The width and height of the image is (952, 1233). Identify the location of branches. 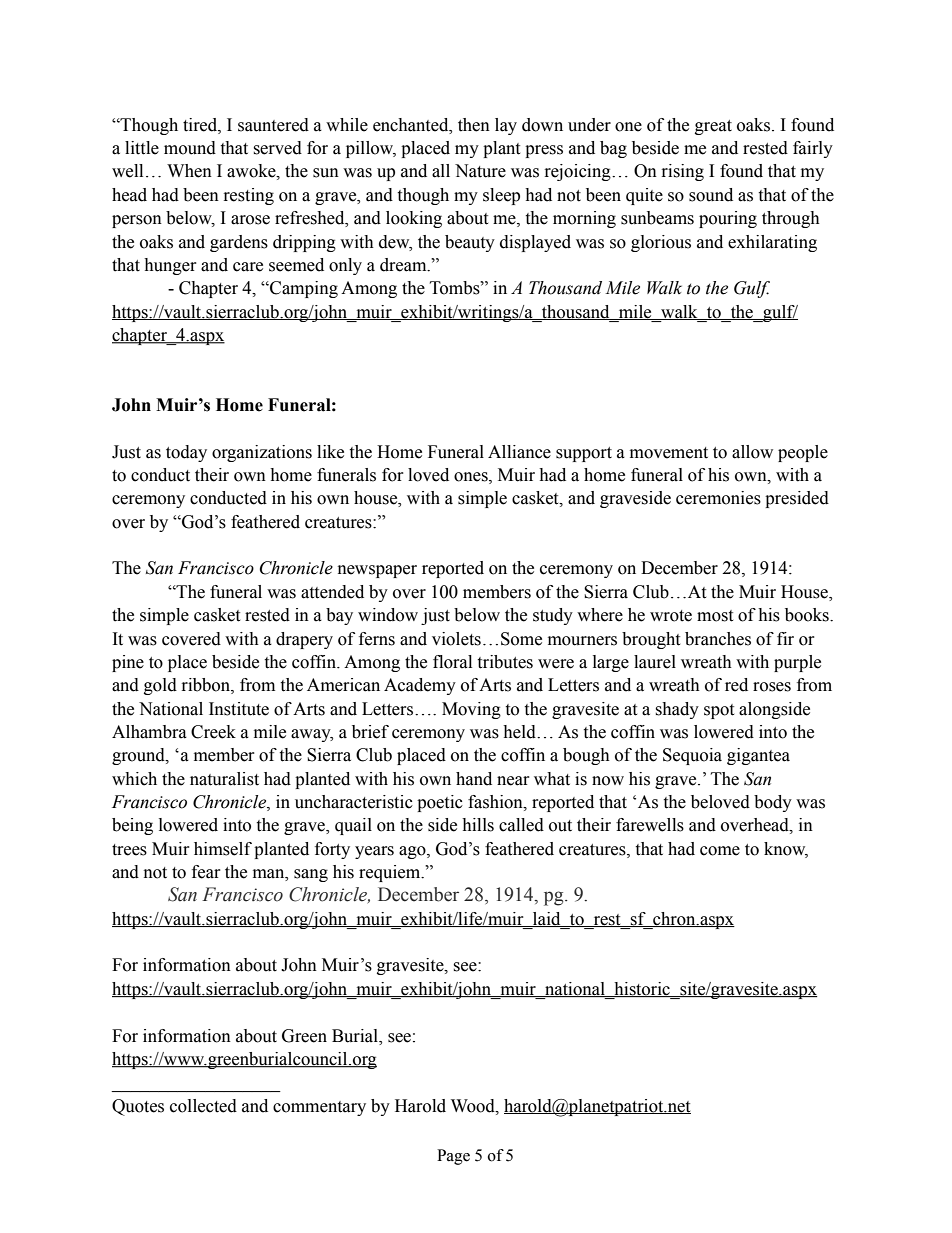
(718, 639).
